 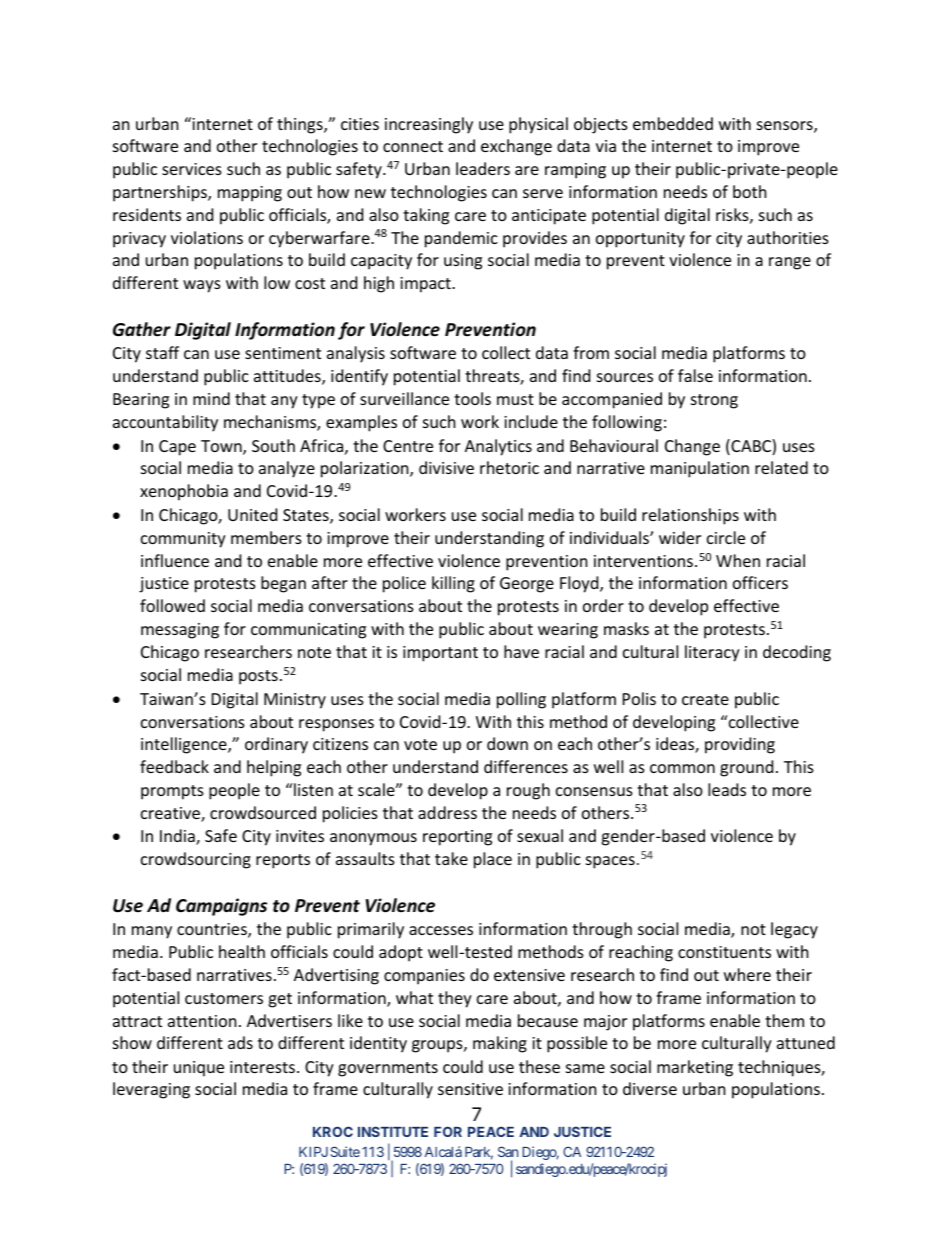 I want to click on services, so click(x=192, y=169).
